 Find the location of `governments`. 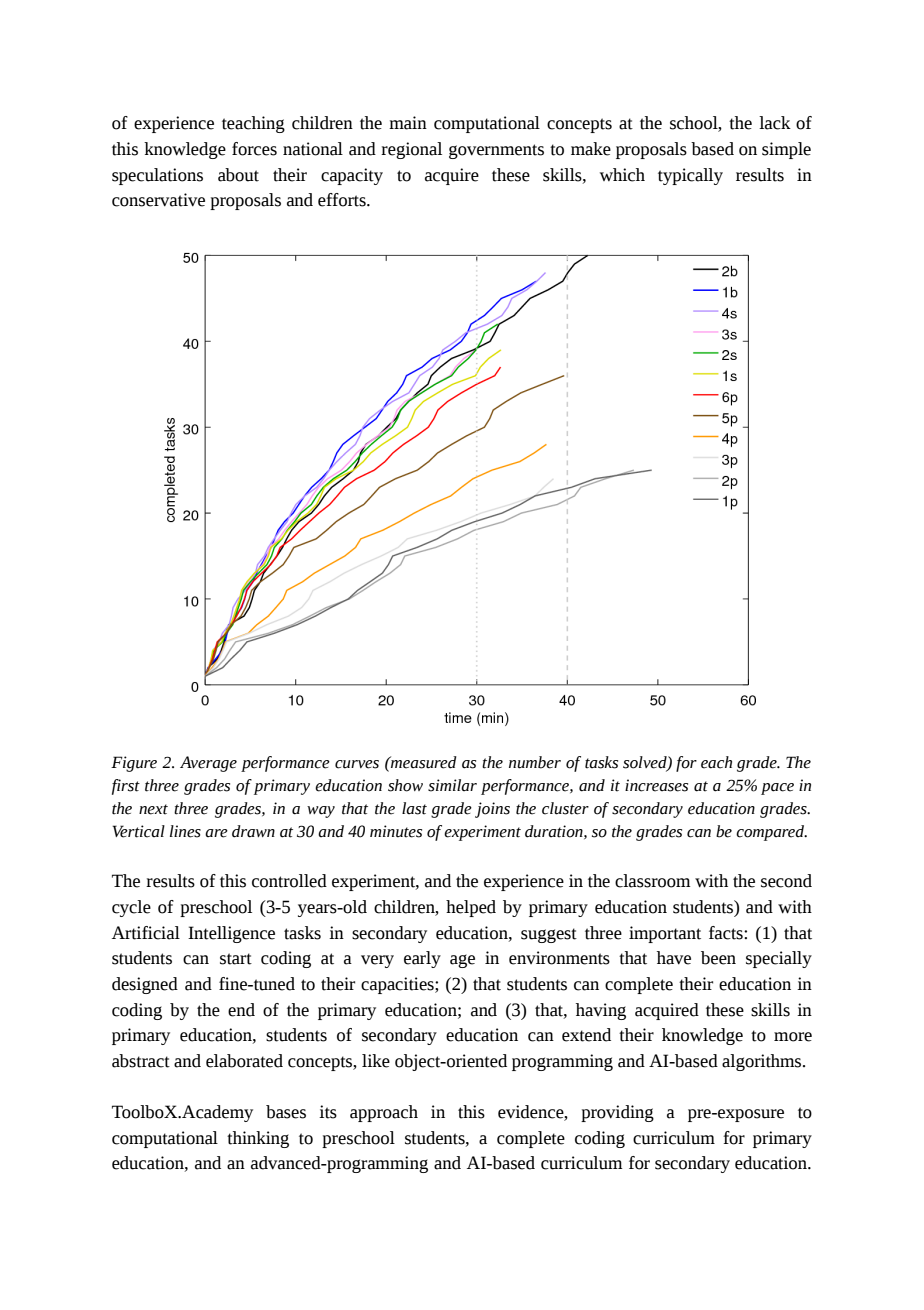

governments is located at coordinates (496, 151).
